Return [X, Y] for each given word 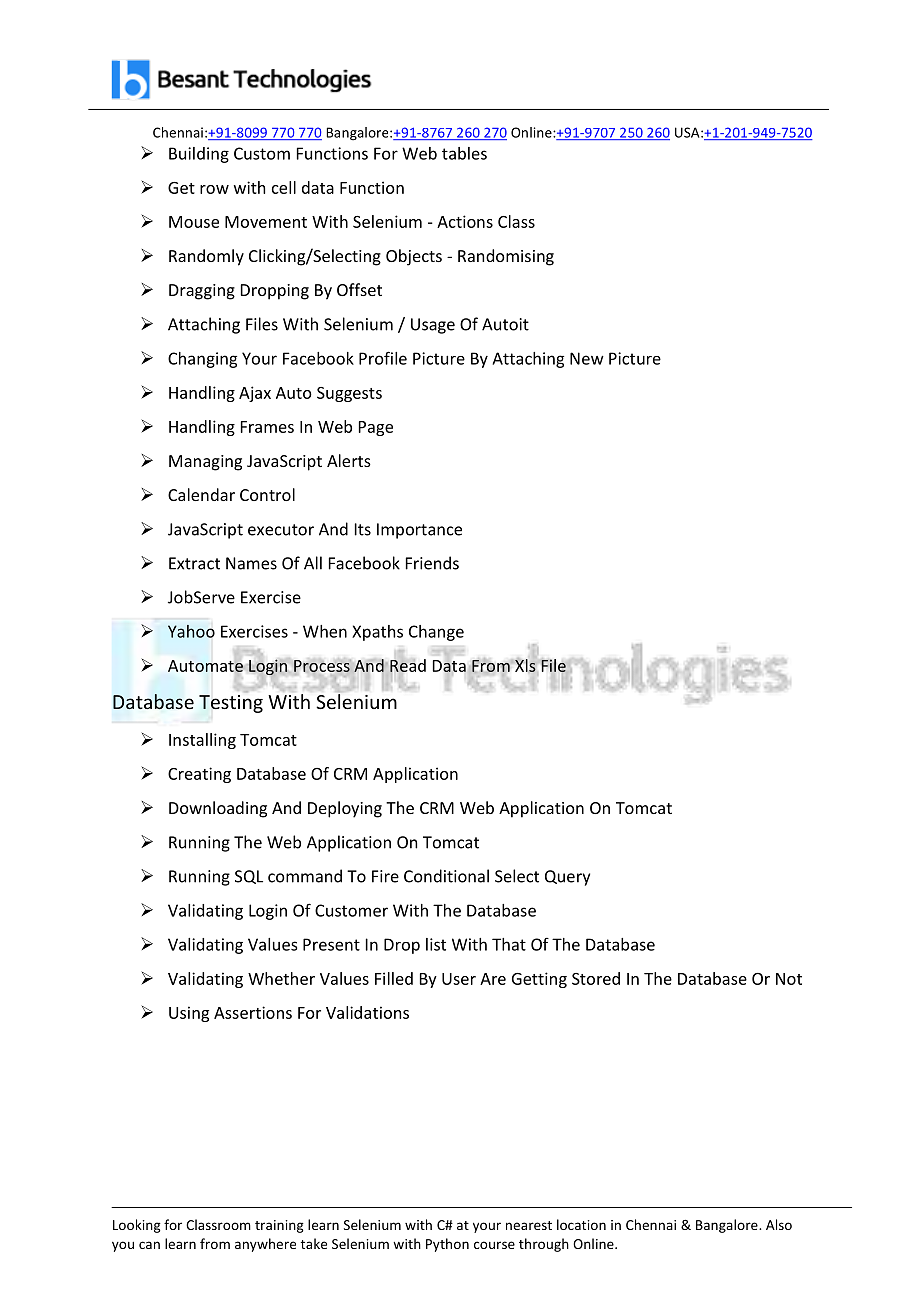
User [459, 979]
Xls [525, 665]
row [214, 189]
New [587, 358]
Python [447, 1245]
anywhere [265, 1245]
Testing [231, 702]
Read [408, 666]
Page [376, 428]
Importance [419, 531]
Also [779, 1224]
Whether [281, 978]
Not [789, 979]
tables [464, 153]
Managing [205, 463]
